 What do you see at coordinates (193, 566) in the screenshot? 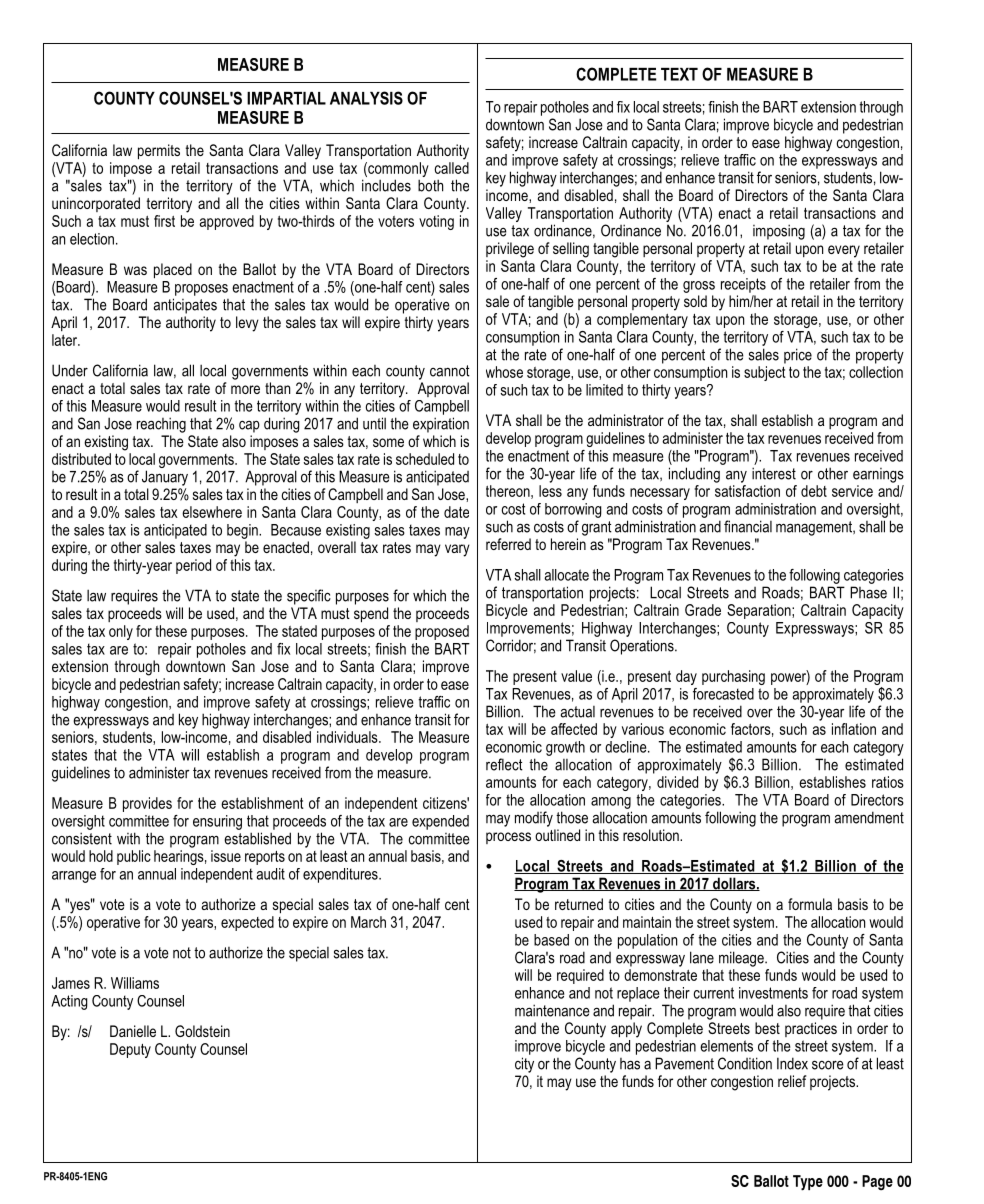
I see `period` at bounding box center [193, 566].
